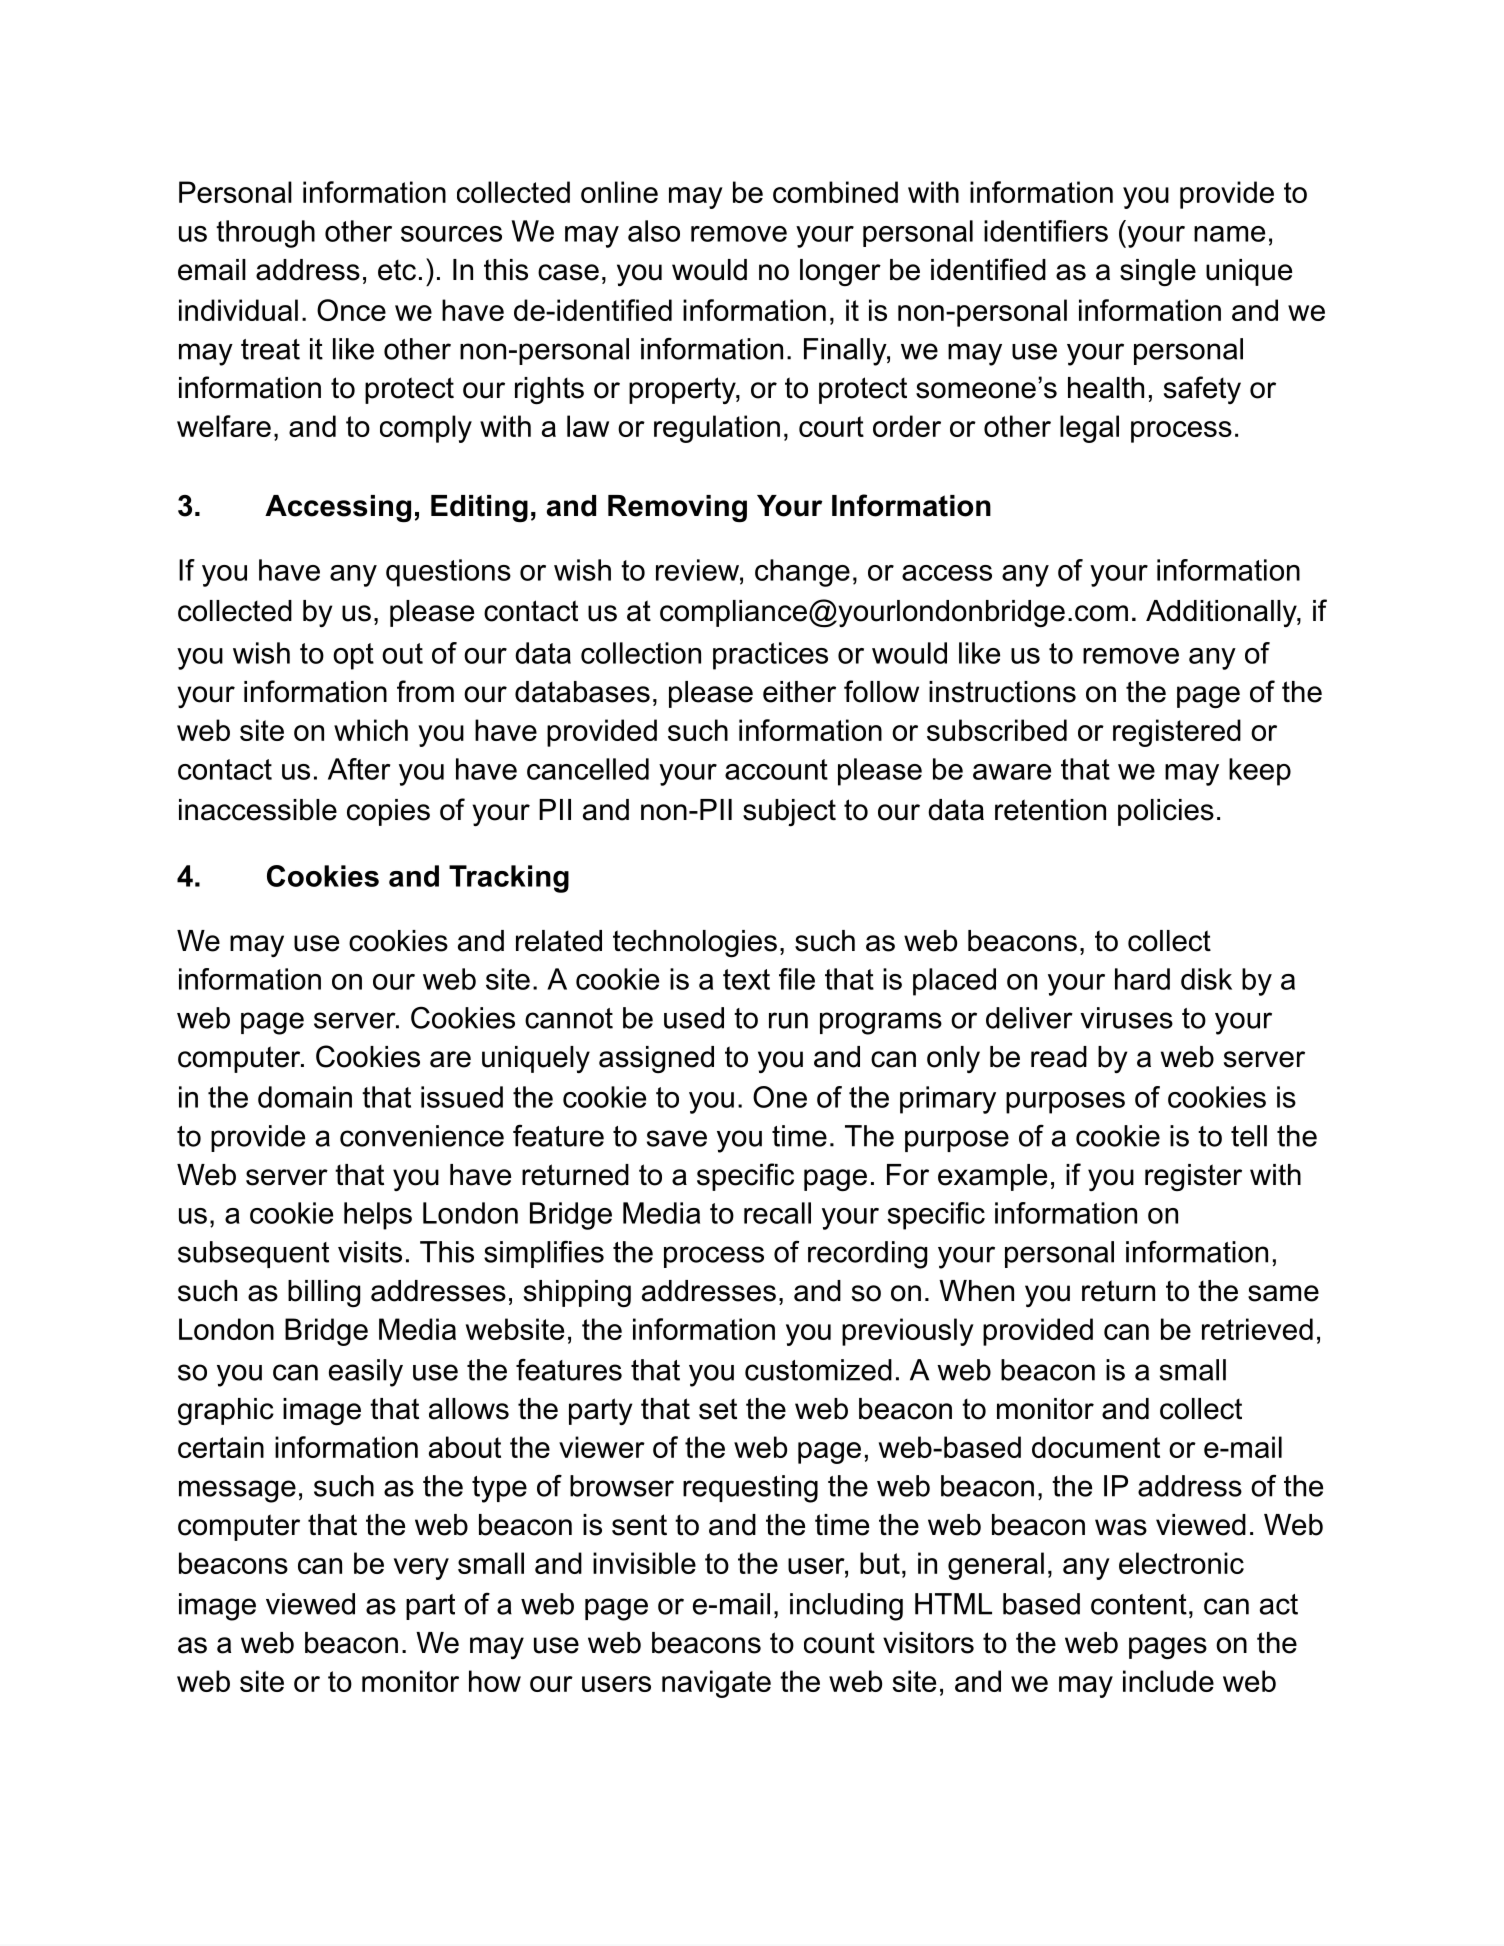 The height and width of the document is (1946, 1504). I want to click on save, so click(677, 1138).
